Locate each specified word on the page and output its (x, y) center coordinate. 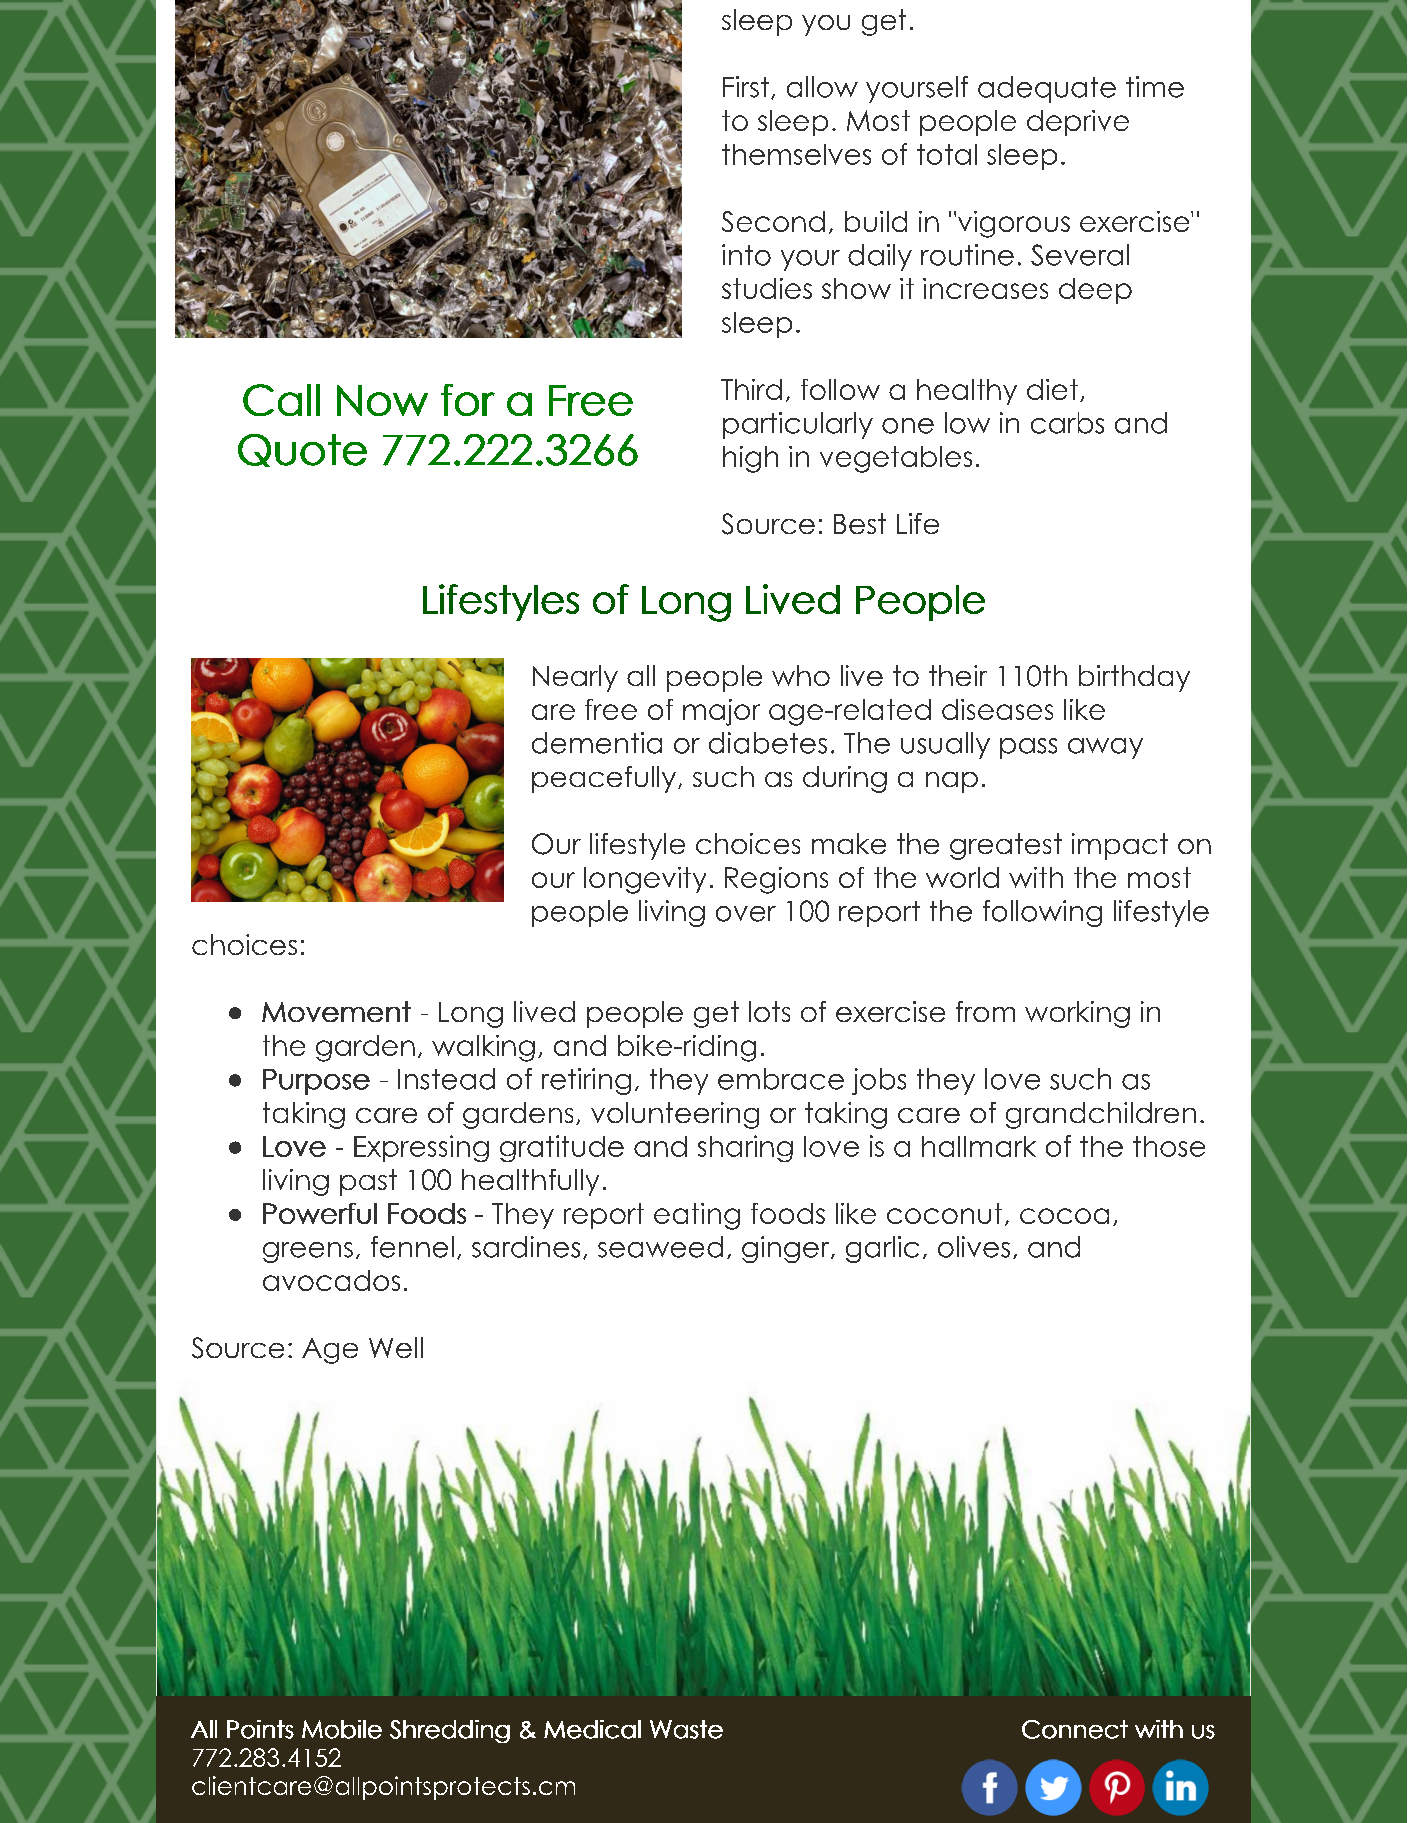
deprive (1078, 123)
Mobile (342, 1729)
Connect (1075, 1729)
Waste (686, 1729)
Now (382, 400)
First (746, 87)
